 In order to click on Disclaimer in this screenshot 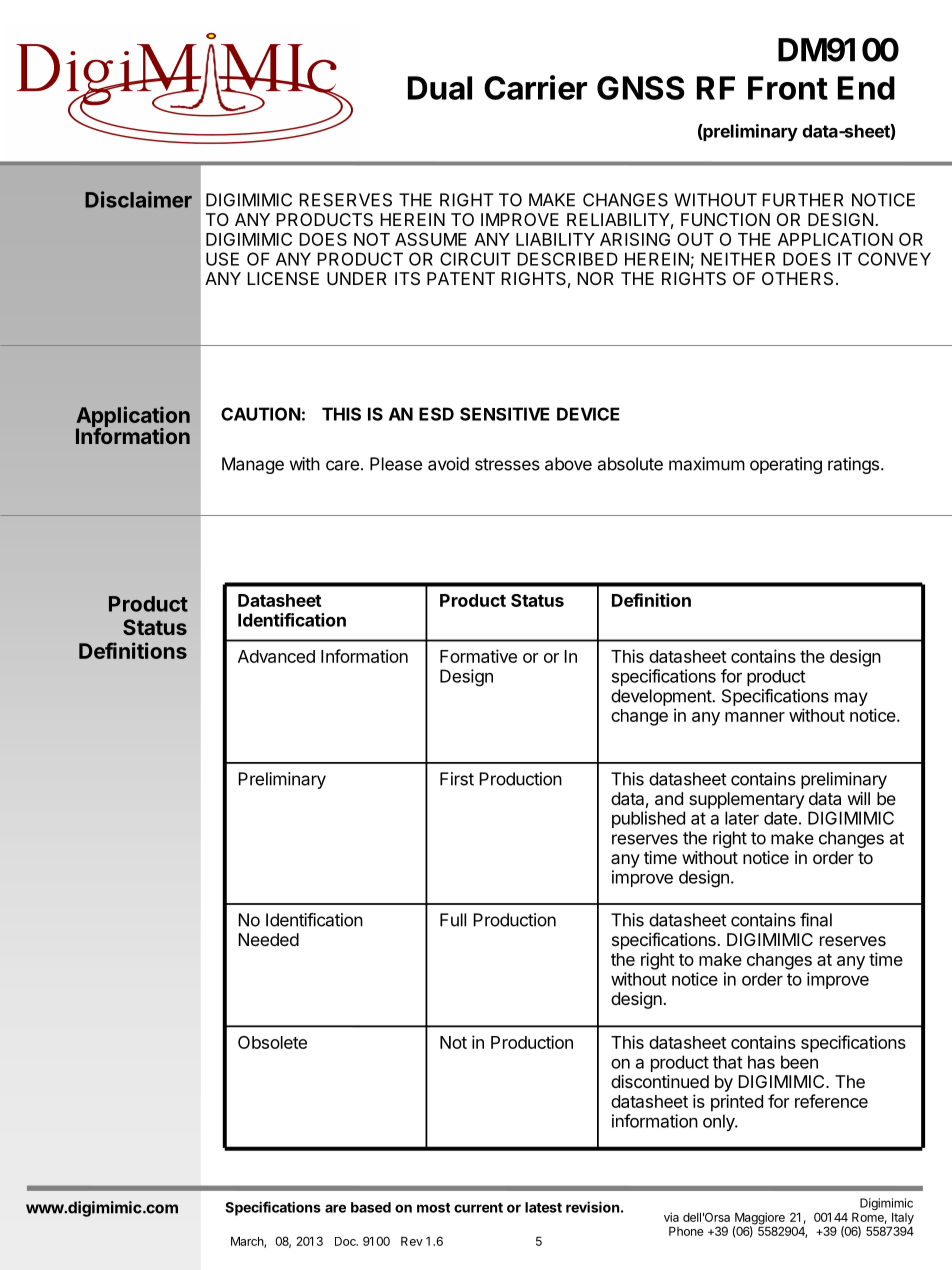, I will do `click(138, 199)`.
